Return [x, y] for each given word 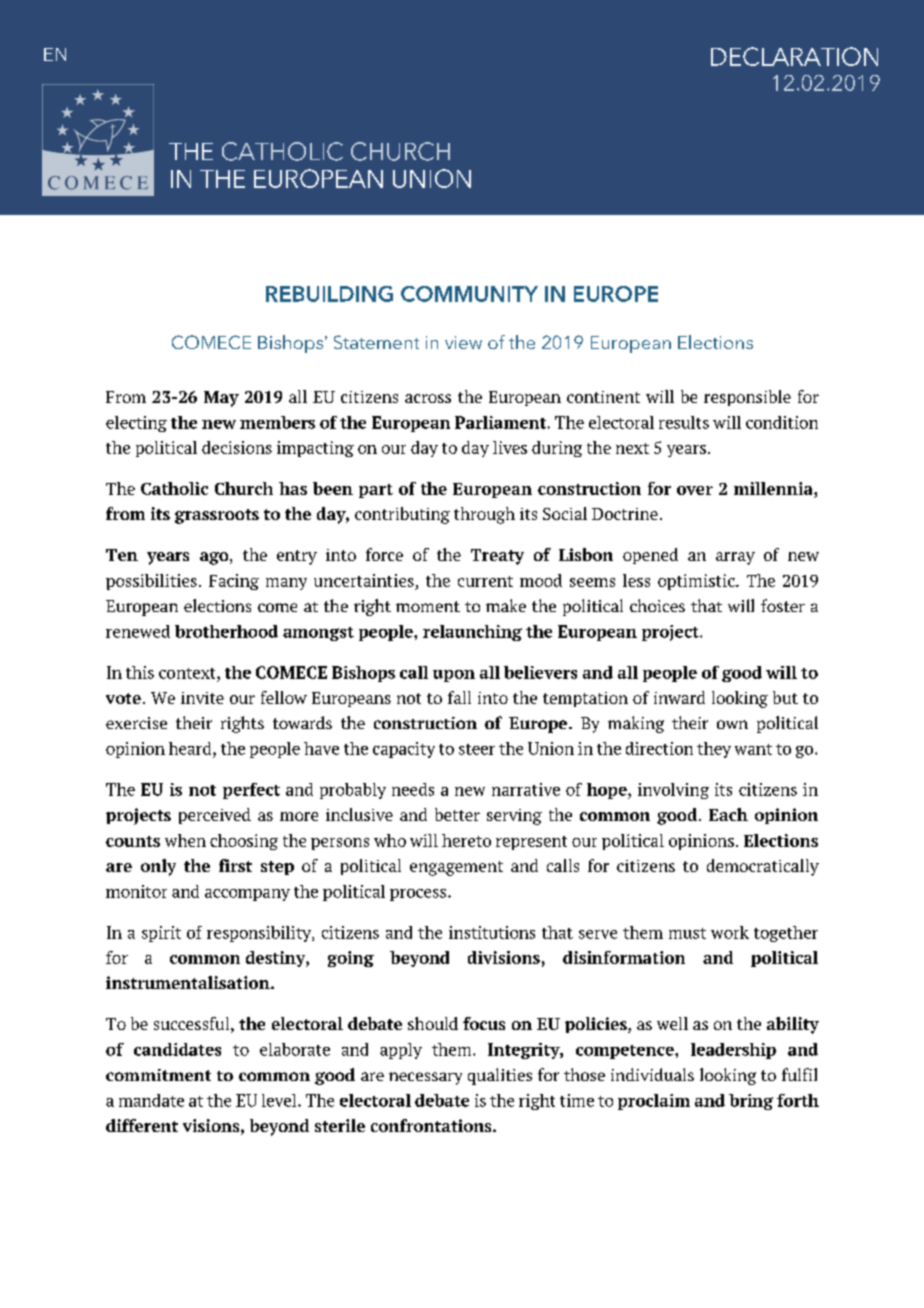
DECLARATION [794, 56]
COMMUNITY [469, 294]
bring [751, 1102]
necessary [425, 1078]
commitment [158, 1075]
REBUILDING [329, 294]
